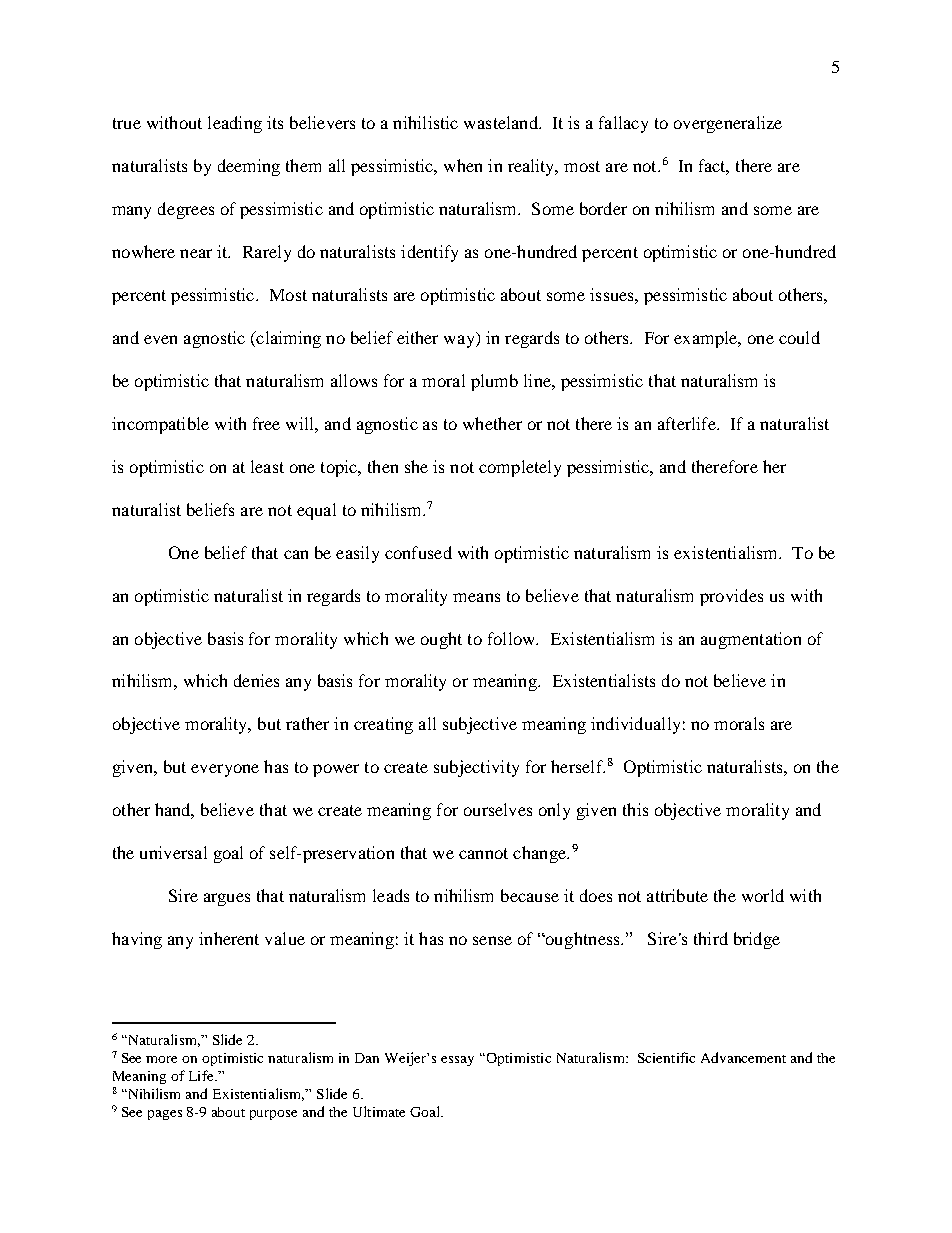 The height and width of the page is (1233, 952). I want to click on either, so click(417, 337).
